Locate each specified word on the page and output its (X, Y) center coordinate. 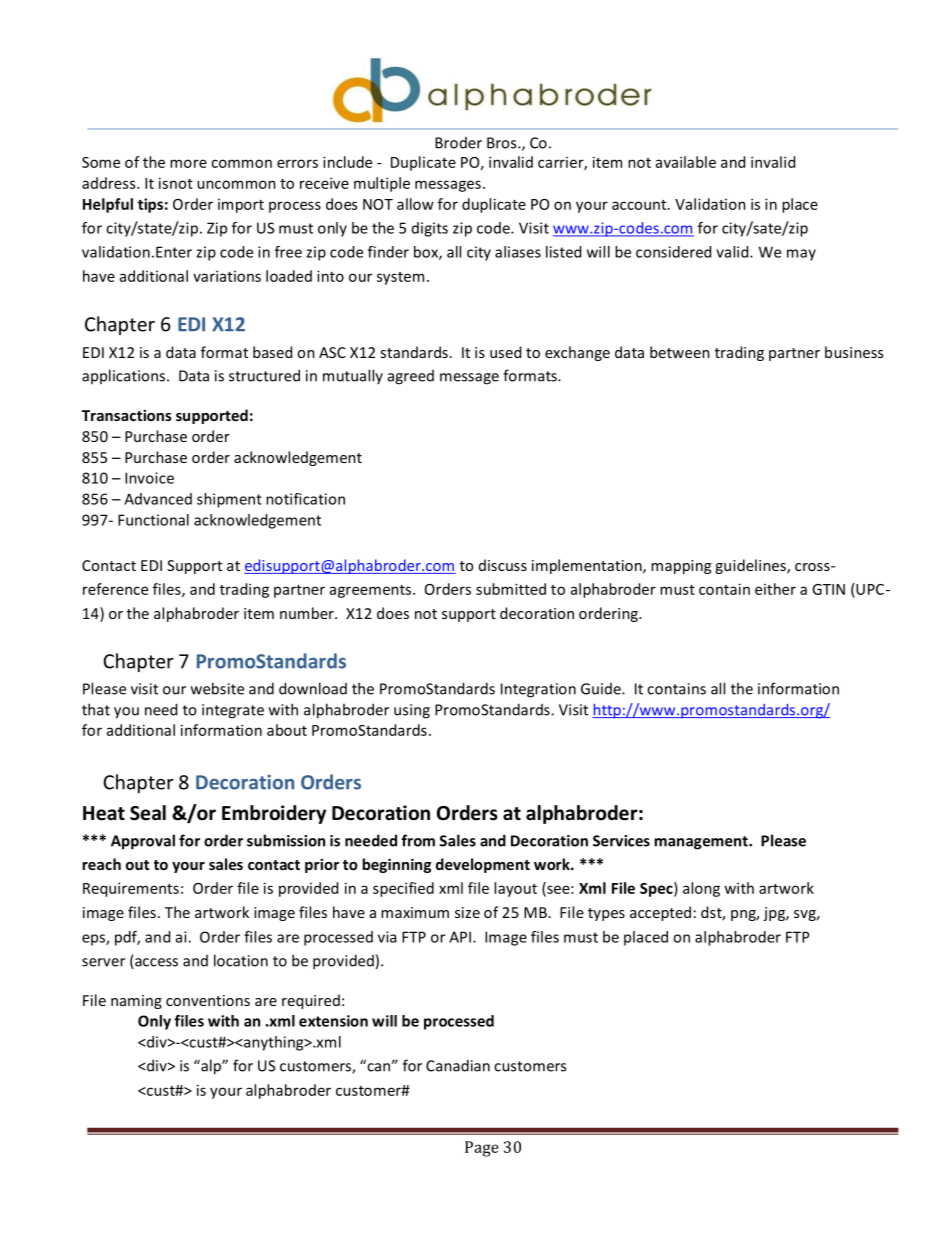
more (188, 163)
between (680, 352)
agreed (411, 377)
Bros (503, 143)
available (686, 162)
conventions (208, 1000)
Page (482, 1149)
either (775, 589)
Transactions (127, 415)
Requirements (131, 889)
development (483, 865)
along (701, 889)
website (217, 688)
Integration (538, 690)
